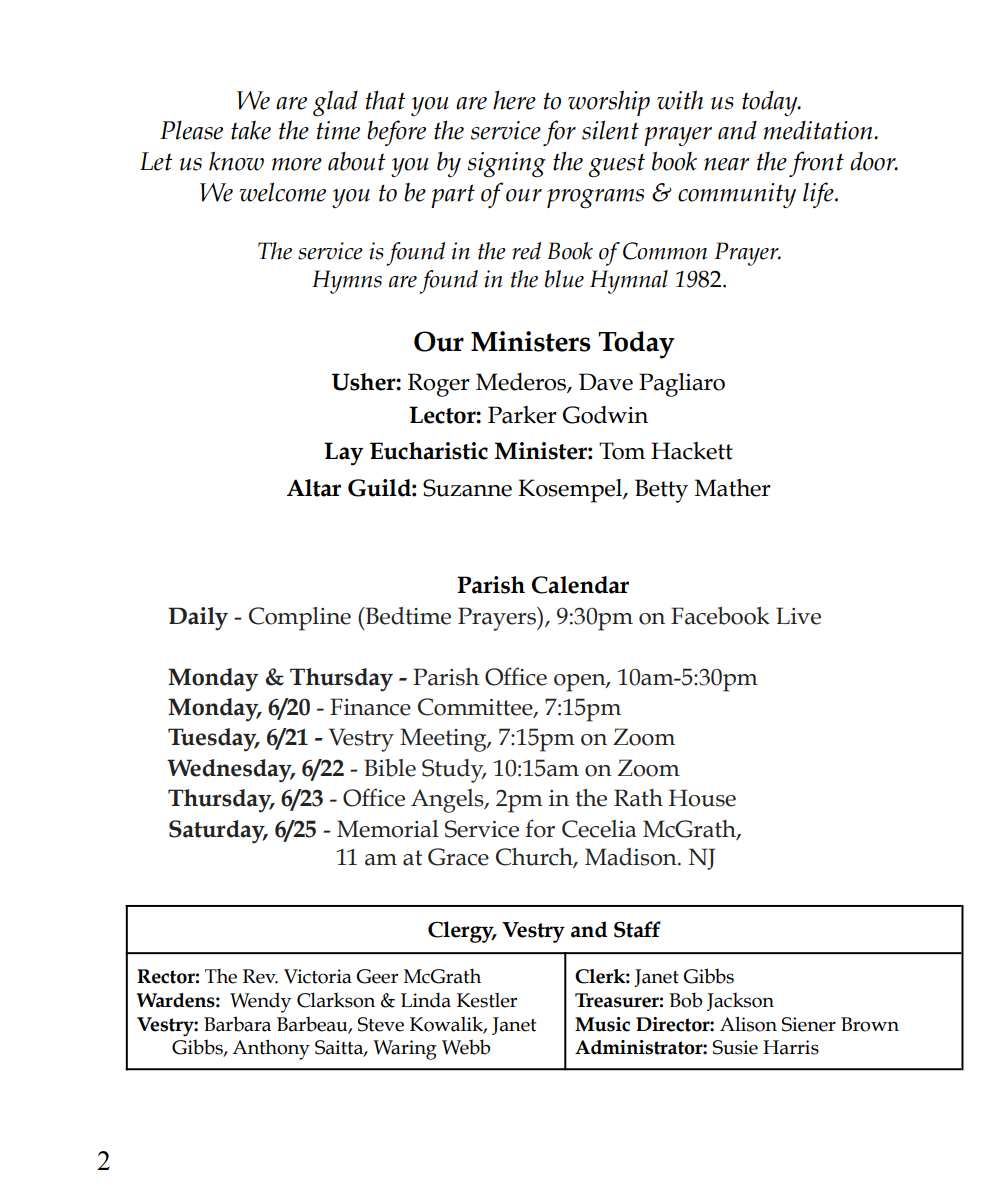 The height and width of the document is (1204, 991). I want to click on meditation, so click(819, 130).
